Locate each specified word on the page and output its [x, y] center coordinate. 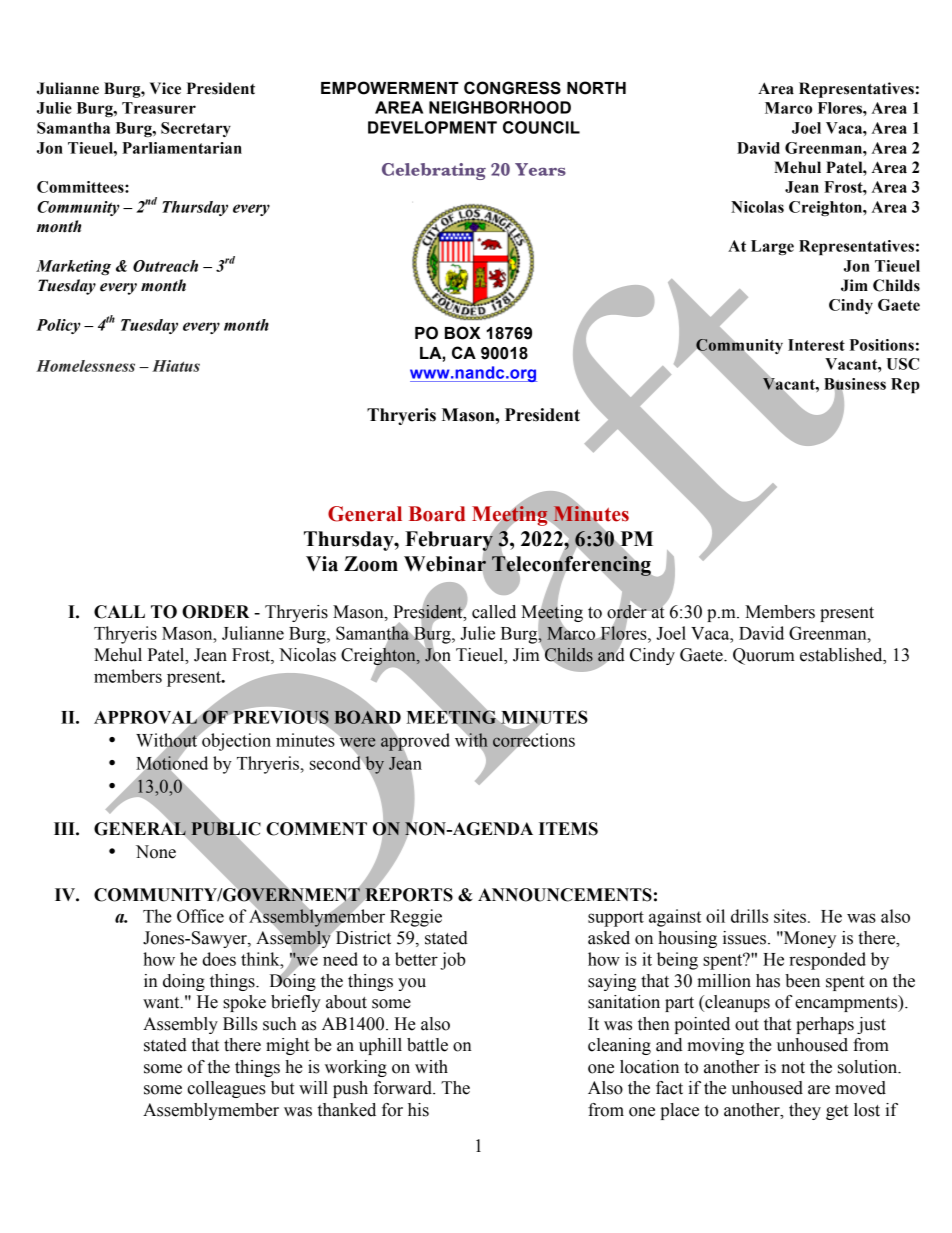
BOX [463, 333]
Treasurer [159, 108]
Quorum [764, 656]
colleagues [226, 1089]
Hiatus [176, 366]
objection [235, 741]
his [418, 1110]
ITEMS [568, 829]
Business [855, 385]
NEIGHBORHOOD [500, 107]
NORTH [596, 88]
